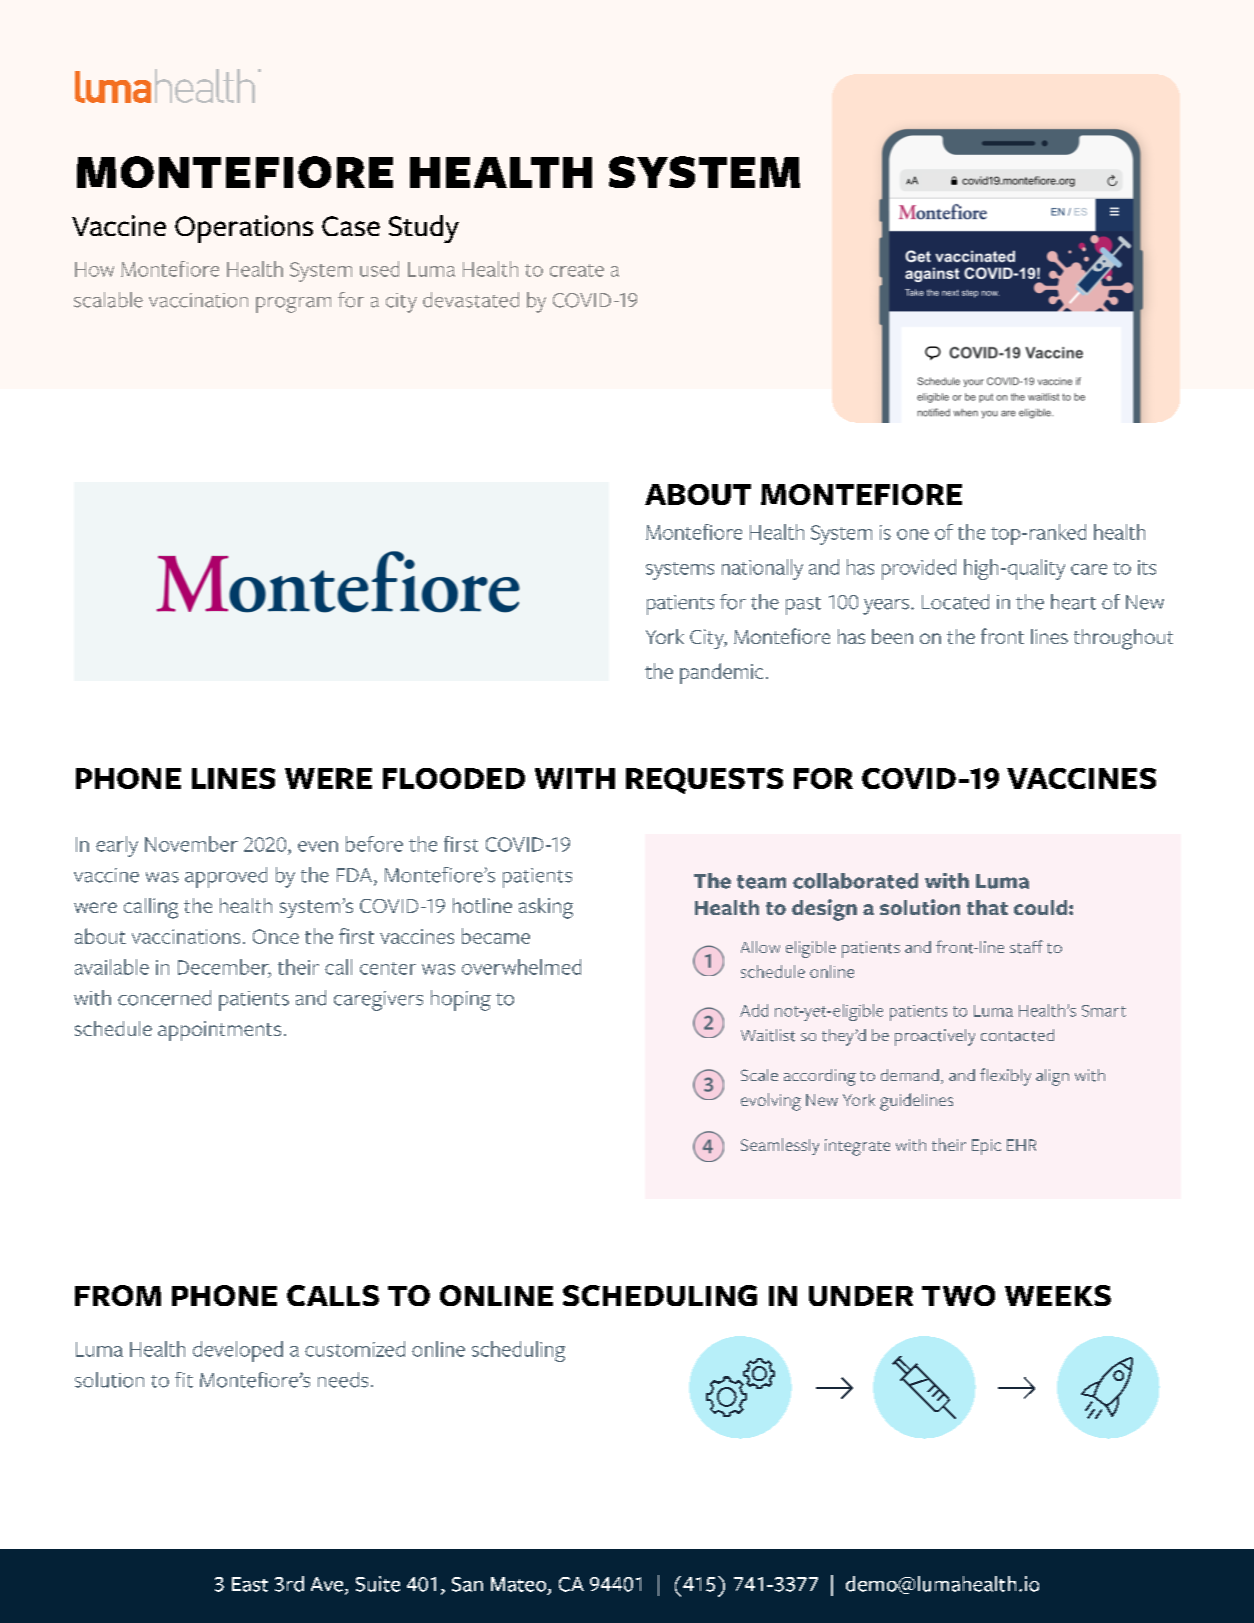 The height and width of the document is (1623, 1254). What do you see at coordinates (577, 270) in the document?
I see `create` at bounding box center [577, 270].
